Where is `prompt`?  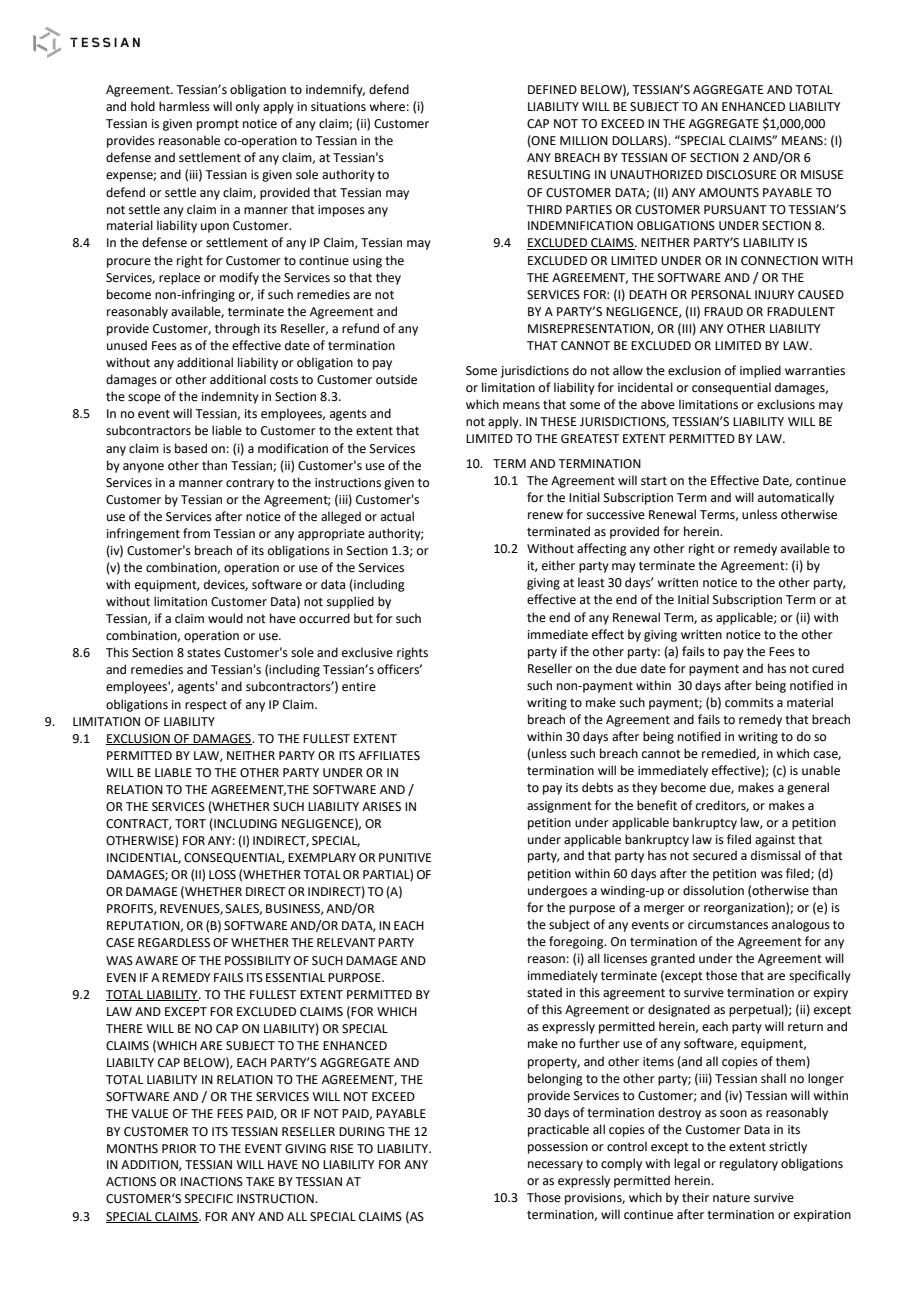
prompt is located at coordinates (218, 125).
